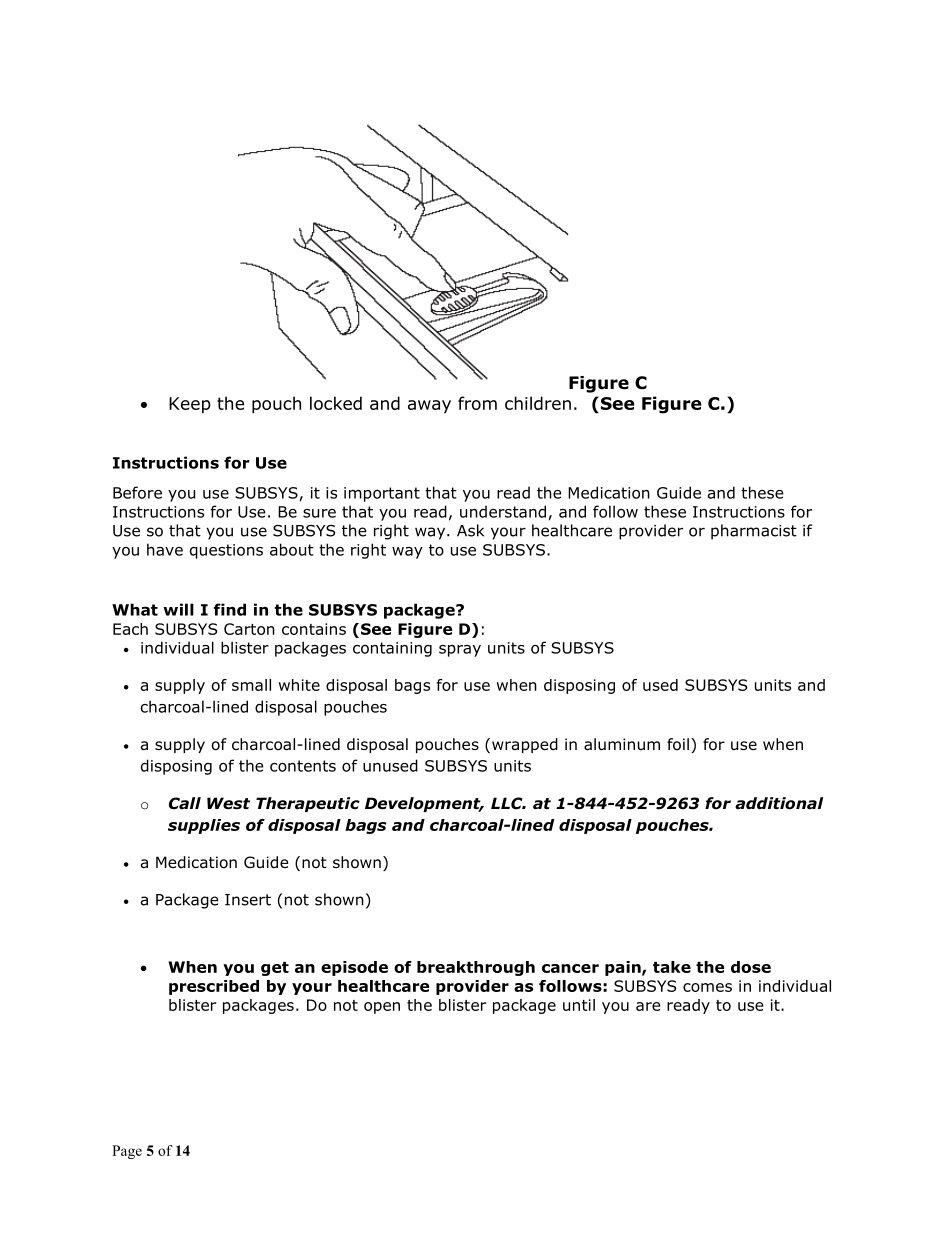  Describe the element at coordinates (429, 407) in the image. I see `away` at that location.
